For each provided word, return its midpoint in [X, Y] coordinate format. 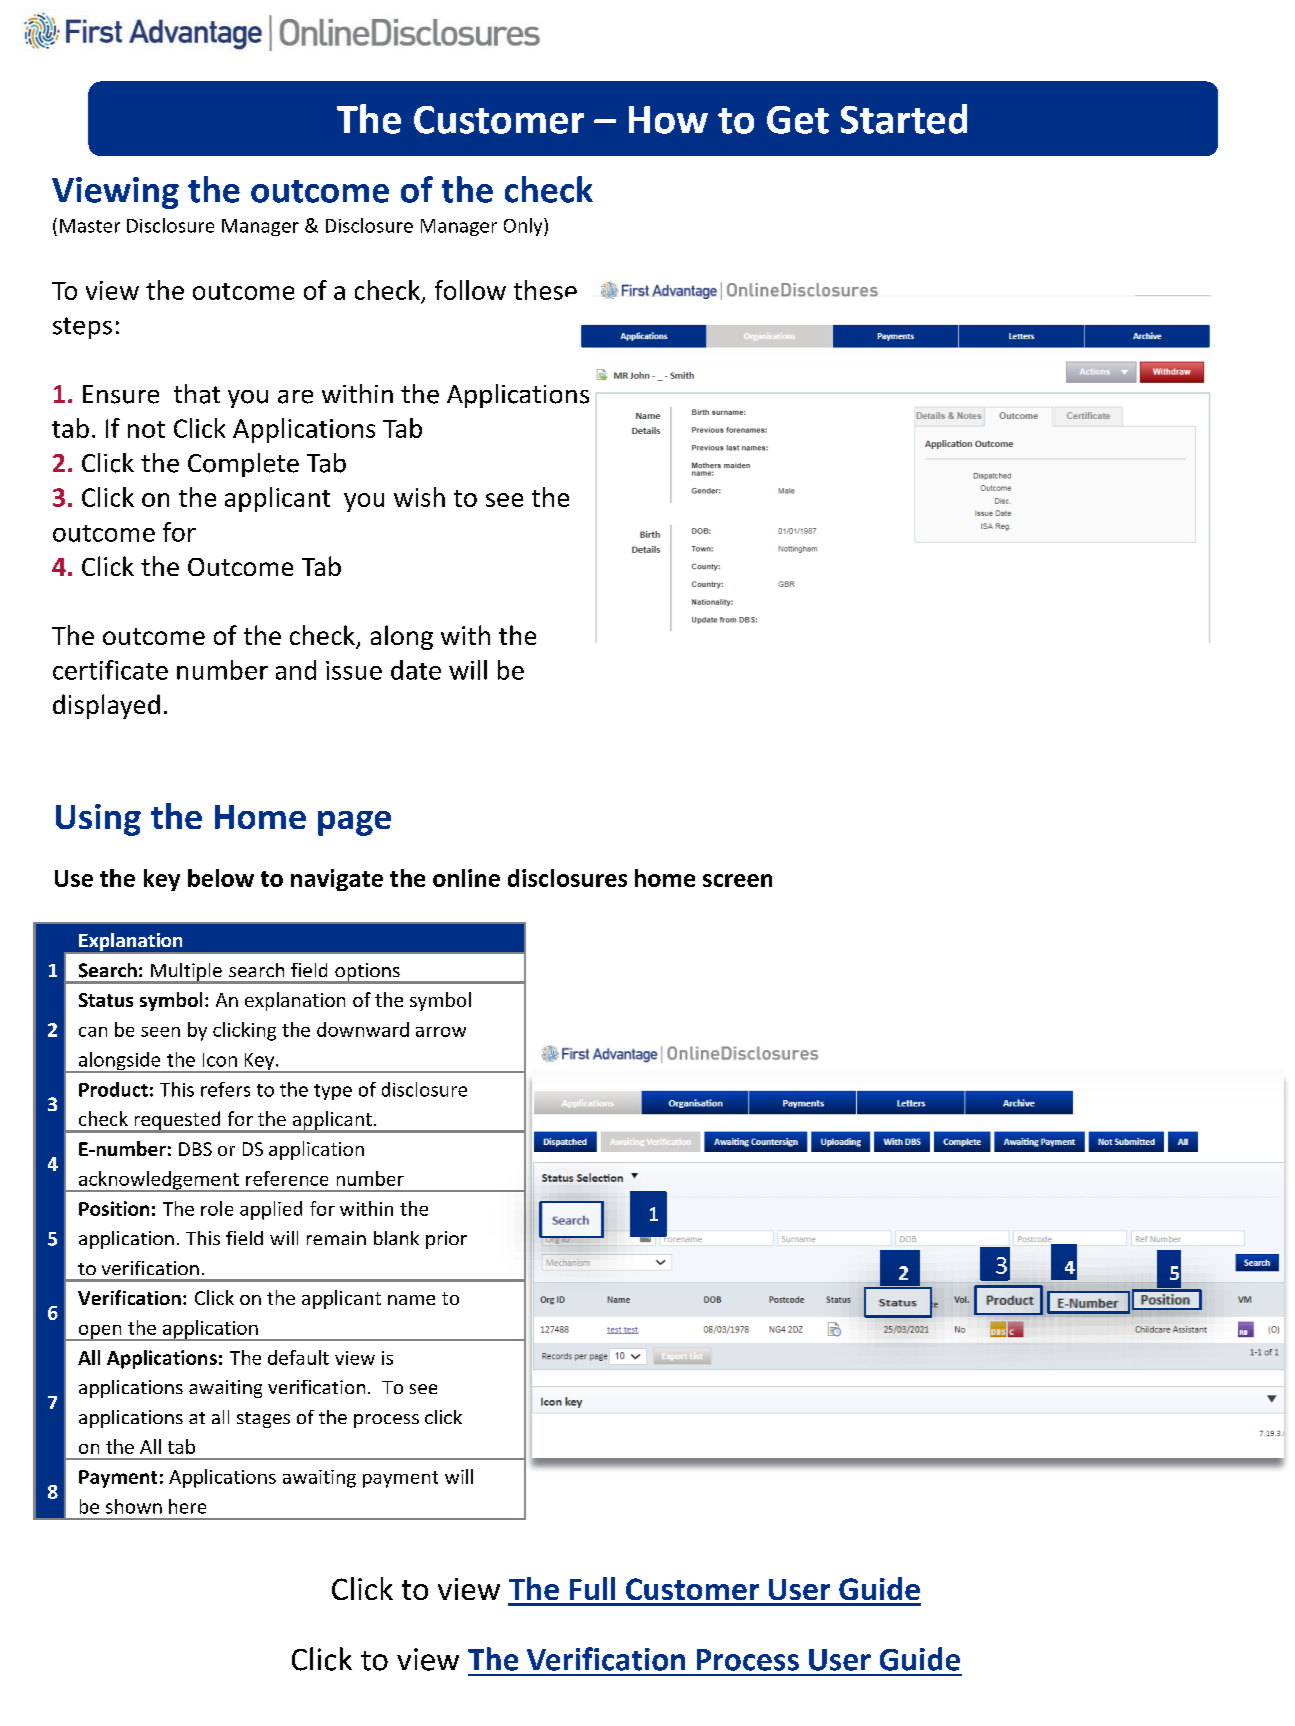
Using [98, 820]
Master [90, 226]
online [466, 878]
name [411, 1300]
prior [446, 1240]
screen [737, 880]
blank [396, 1238]
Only [524, 227]
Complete [243, 465]
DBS [195, 1149]
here [187, 1506]
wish [419, 497]
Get [798, 120]
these [545, 290]
